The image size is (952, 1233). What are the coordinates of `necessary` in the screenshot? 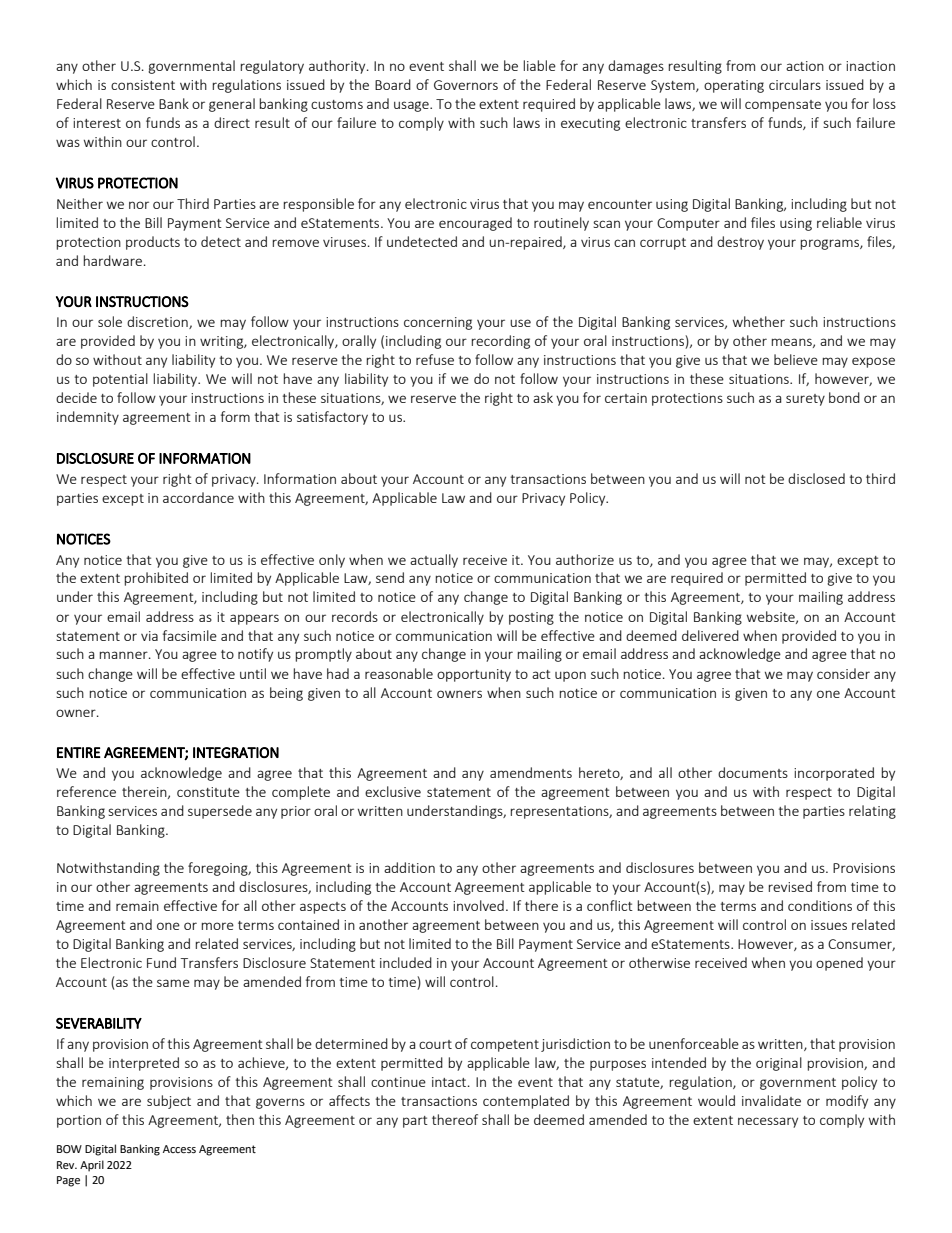 It's located at (768, 1122).
